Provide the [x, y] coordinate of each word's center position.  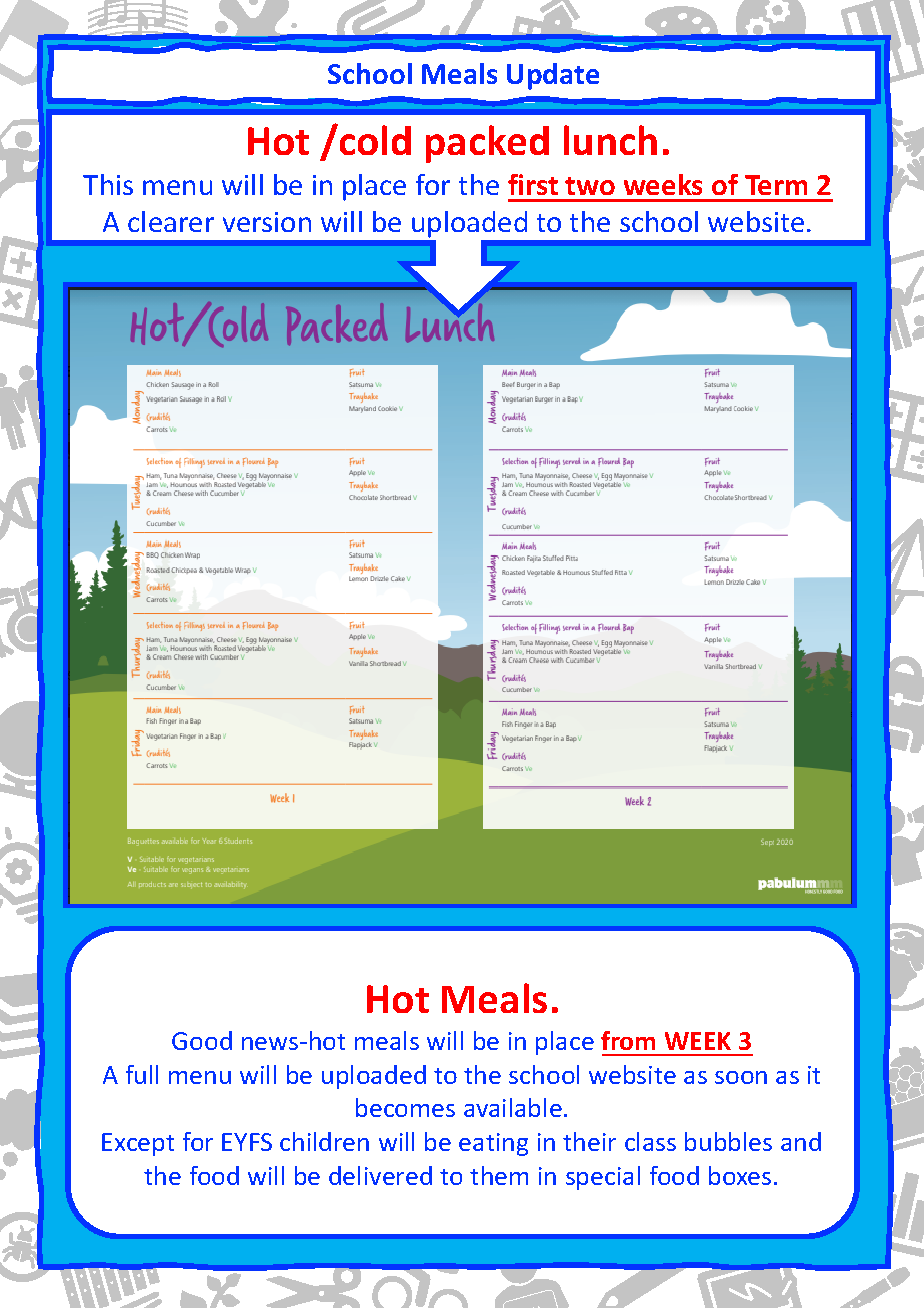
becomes [405, 1107]
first [533, 184]
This [108, 184]
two [590, 186]
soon [741, 1077]
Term [776, 185]
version [267, 222]
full [142, 1074]
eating [493, 1144]
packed [487, 144]
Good [202, 1040]
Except [138, 1144]
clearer [171, 221]
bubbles [728, 1141]
